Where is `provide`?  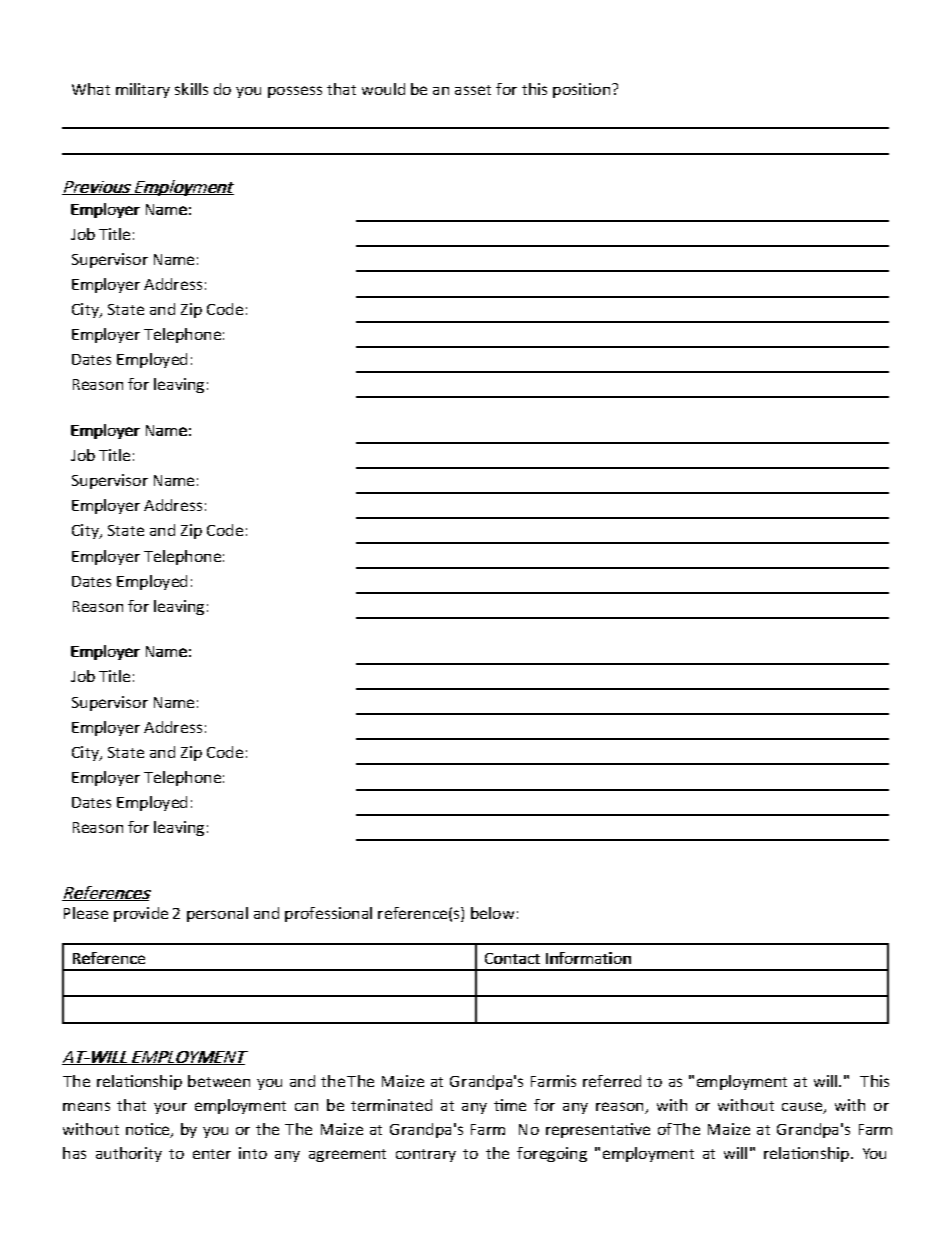
provide is located at coordinates (141, 914).
